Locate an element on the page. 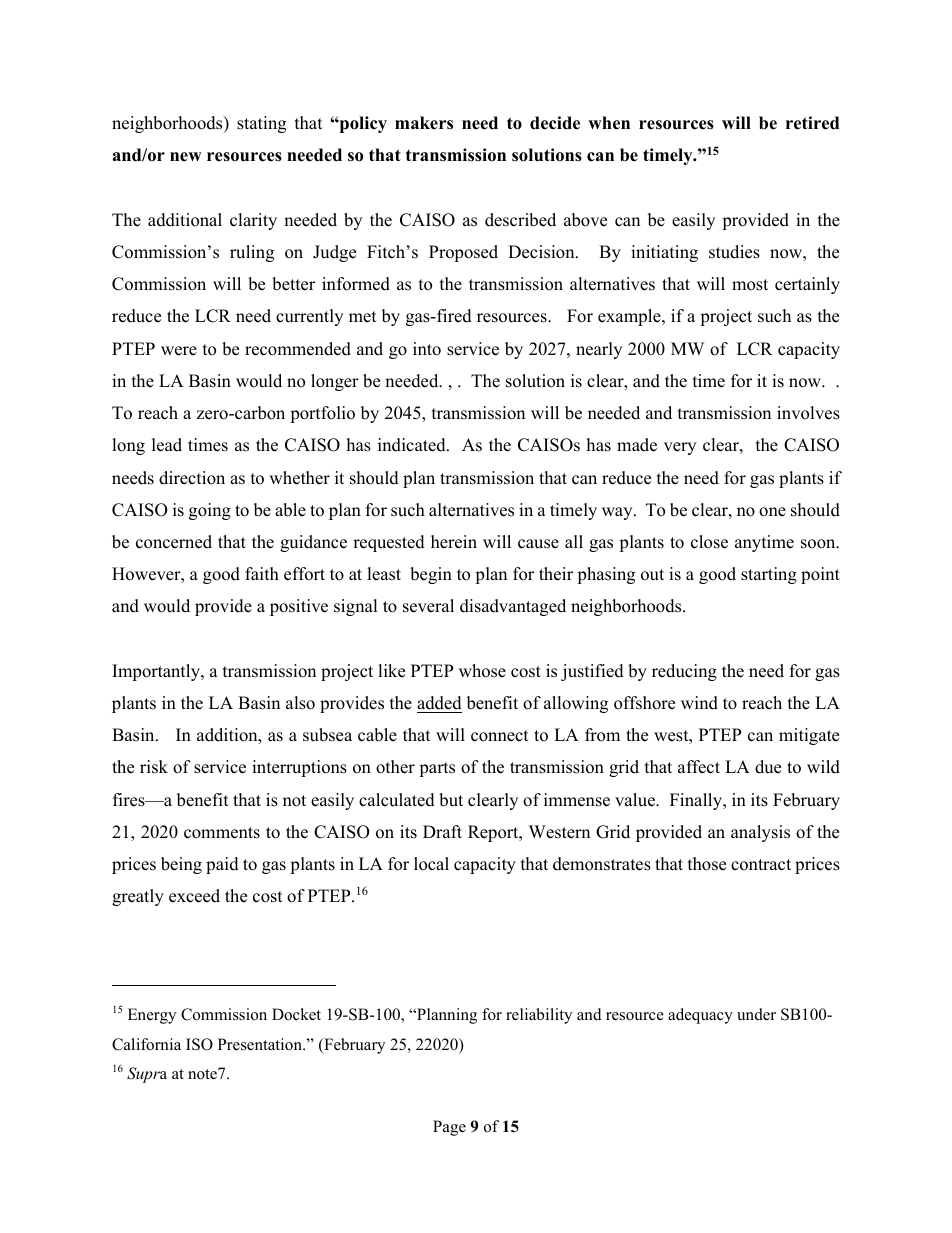  makers is located at coordinates (424, 123).
